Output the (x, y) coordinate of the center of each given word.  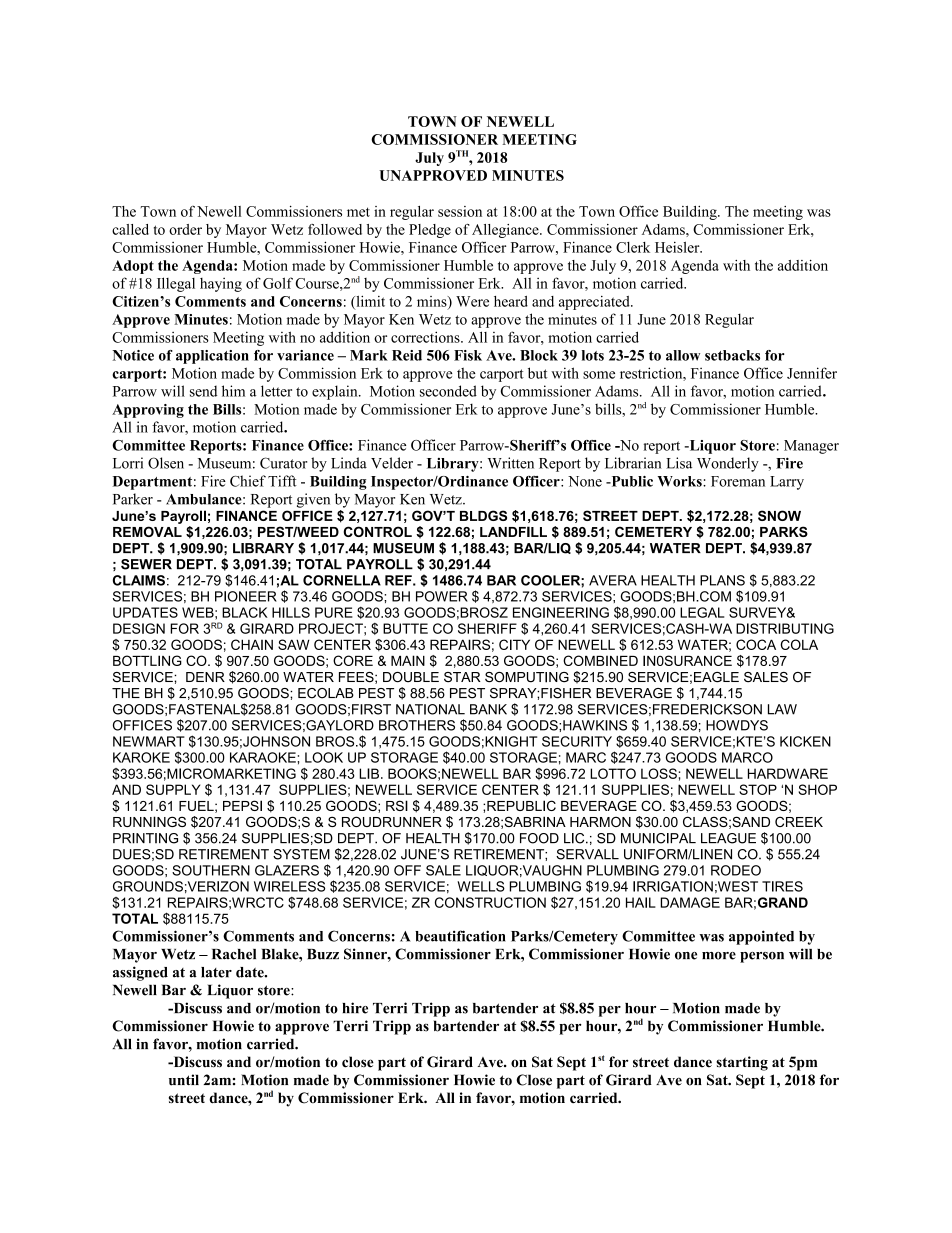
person (762, 957)
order (185, 229)
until (184, 1080)
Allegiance (506, 231)
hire (355, 1008)
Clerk (633, 247)
